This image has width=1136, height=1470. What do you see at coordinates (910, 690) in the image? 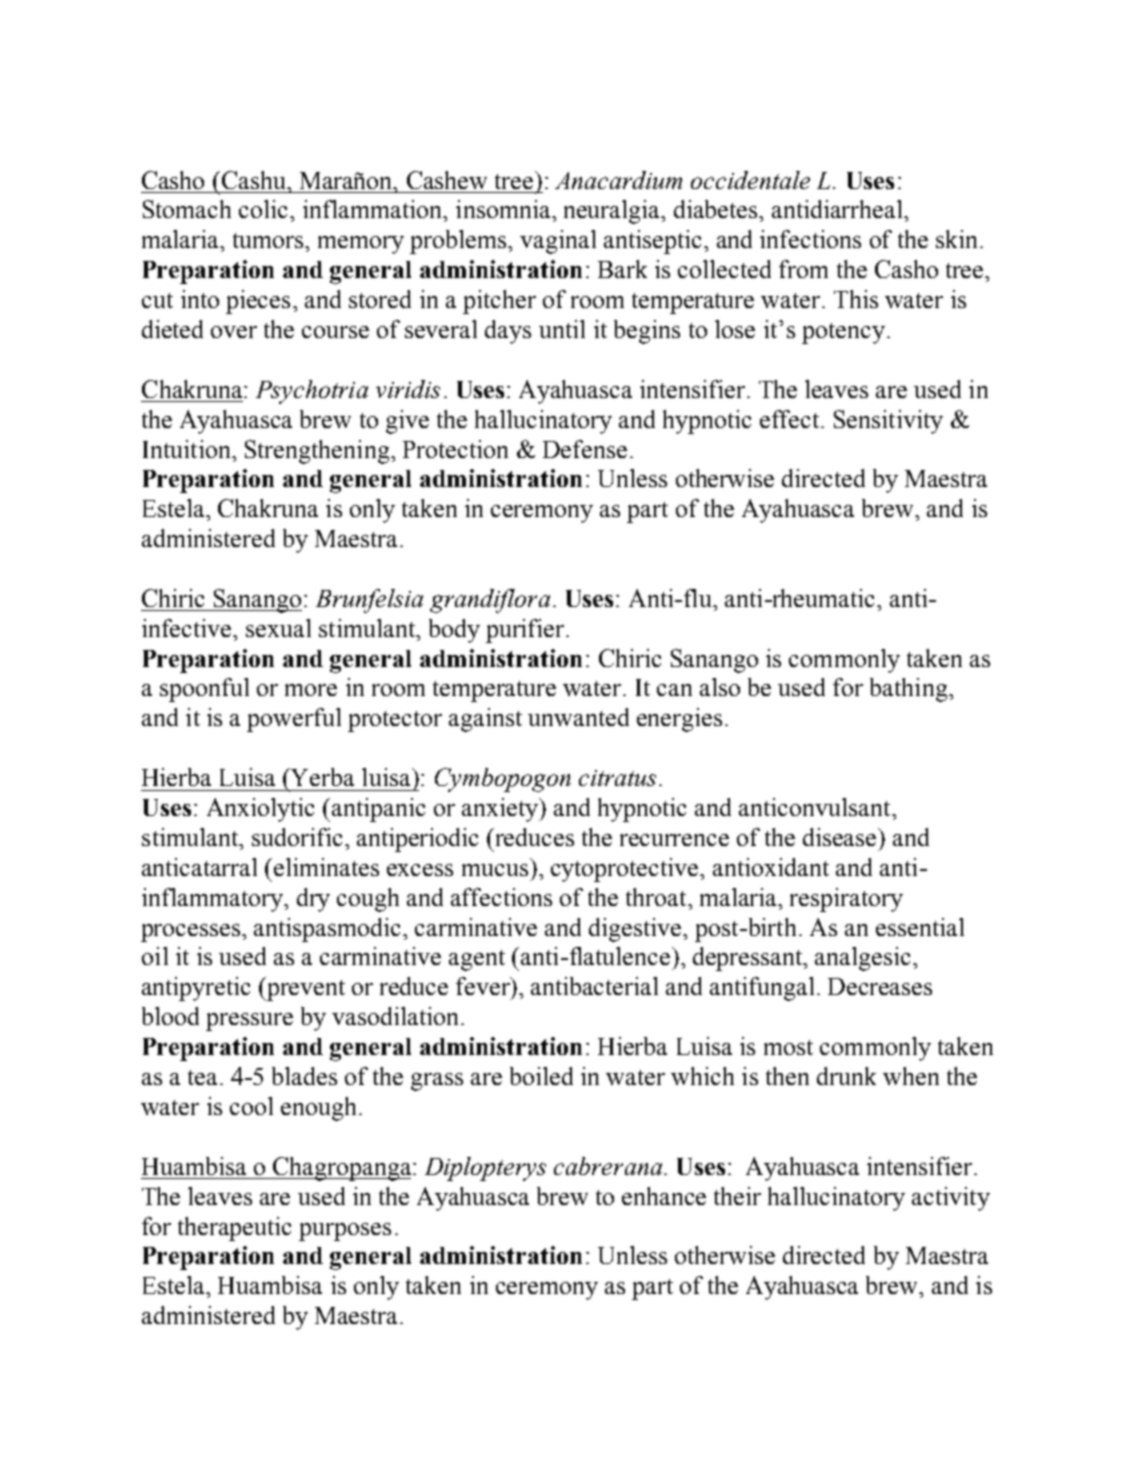
I see `bathing` at bounding box center [910, 690].
